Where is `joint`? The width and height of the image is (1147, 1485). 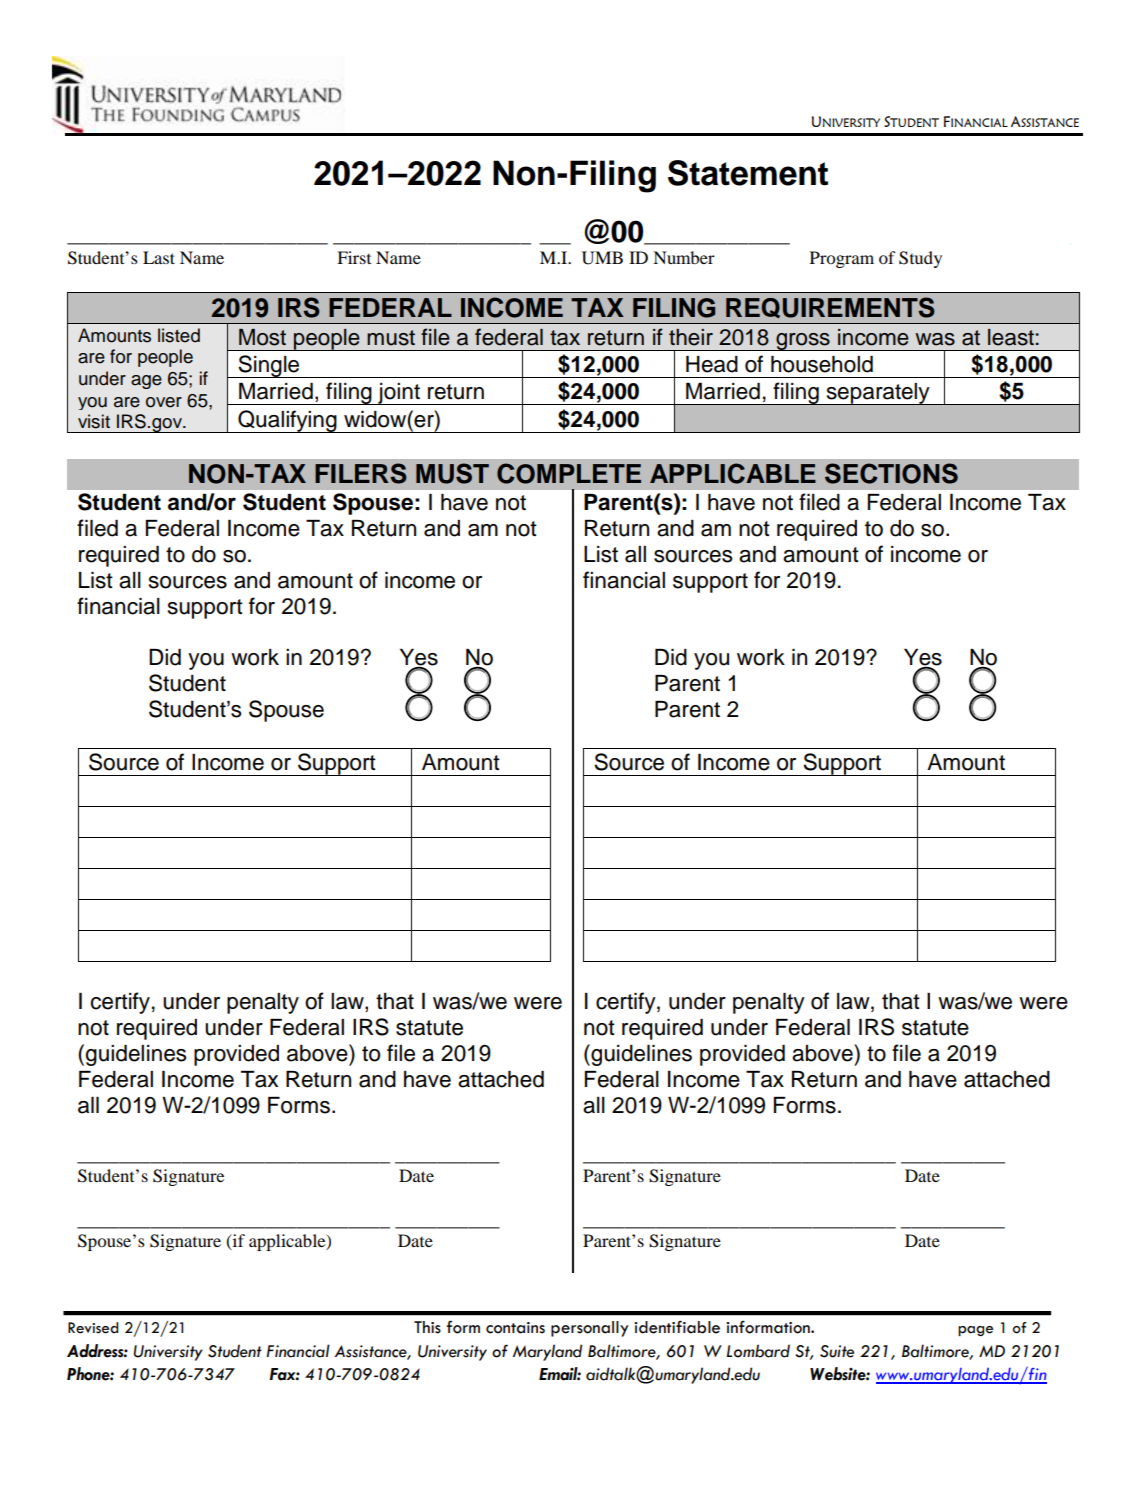 joint is located at coordinates (399, 394).
